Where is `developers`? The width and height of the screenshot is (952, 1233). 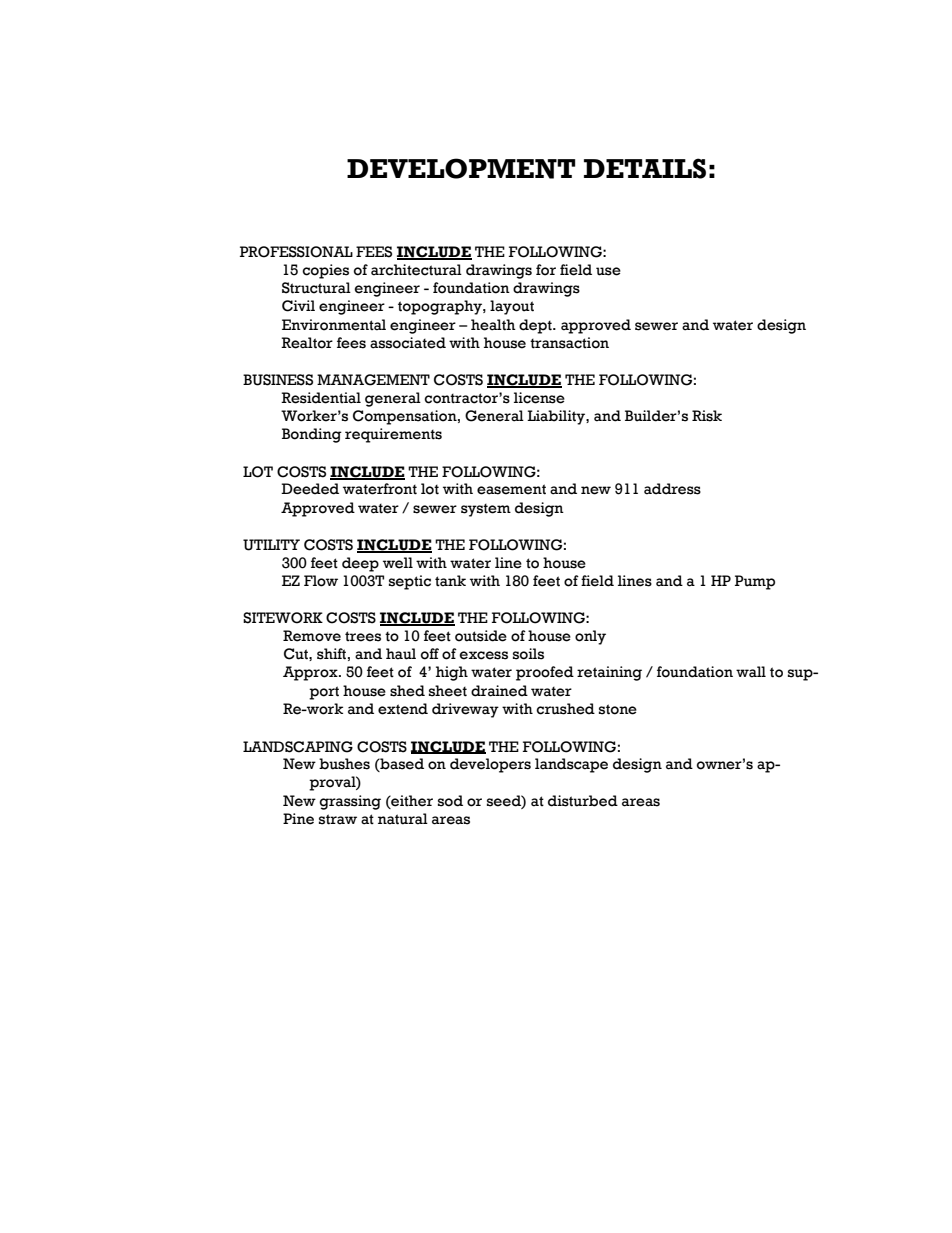 developers is located at coordinates (490, 765).
